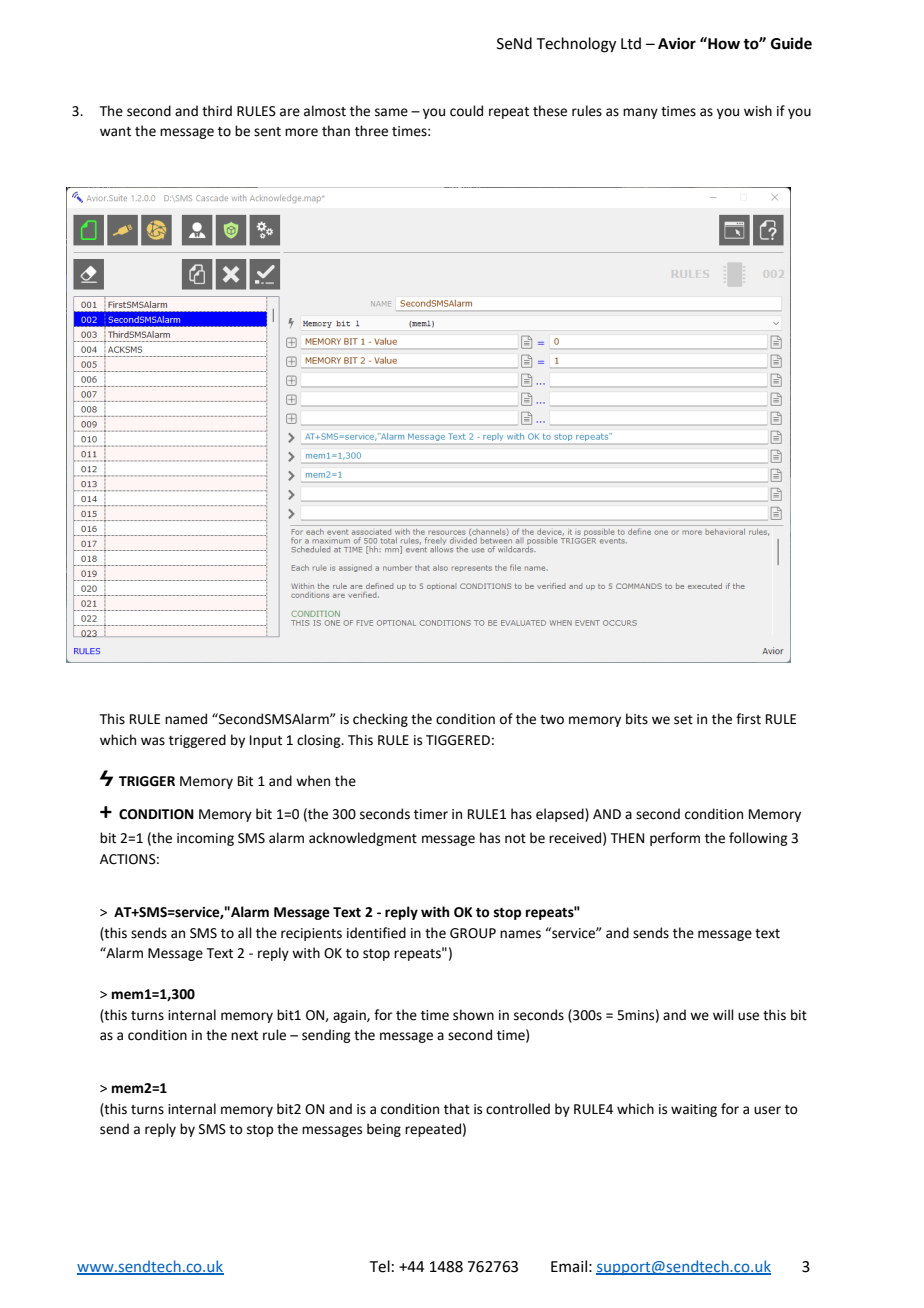  What do you see at coordinates (380, 720) in the page?
I see `checking` at bounding box center [380, 720].
